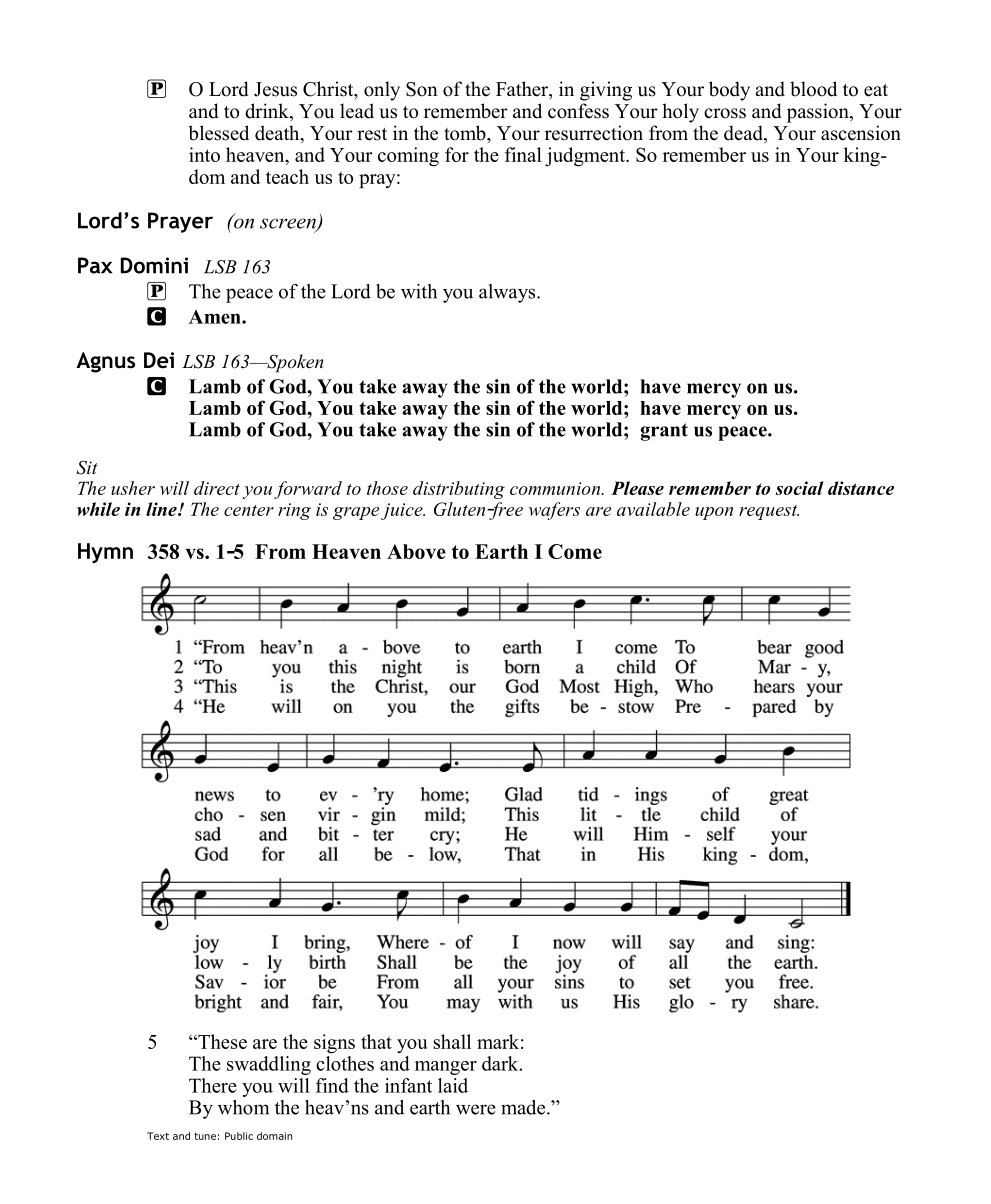  What do you see at coordinates (452, 1041) in the screenshot?
I see `shall` at bounding box center [452, 1041].
